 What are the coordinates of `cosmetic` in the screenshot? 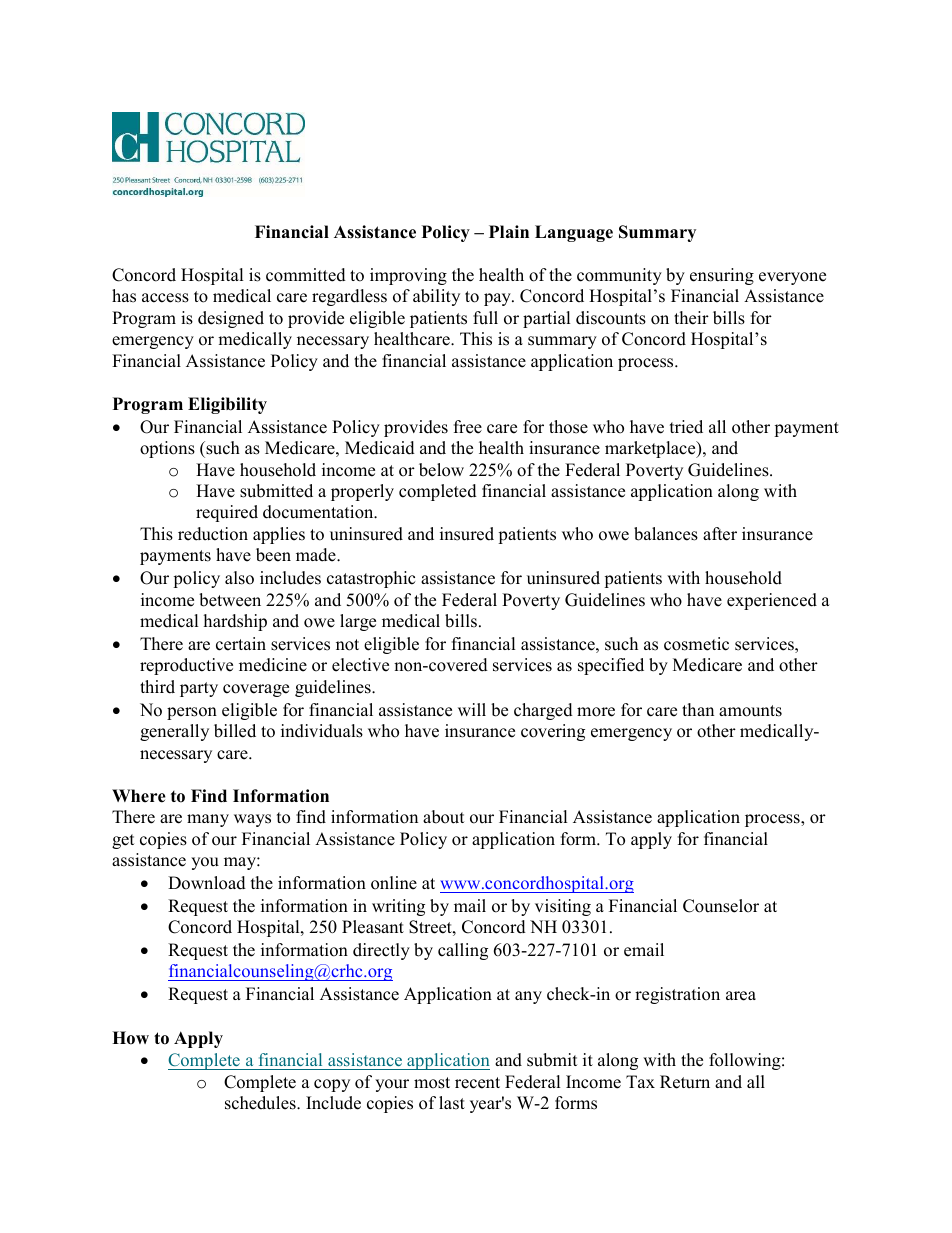 It's located at (696, 644).
